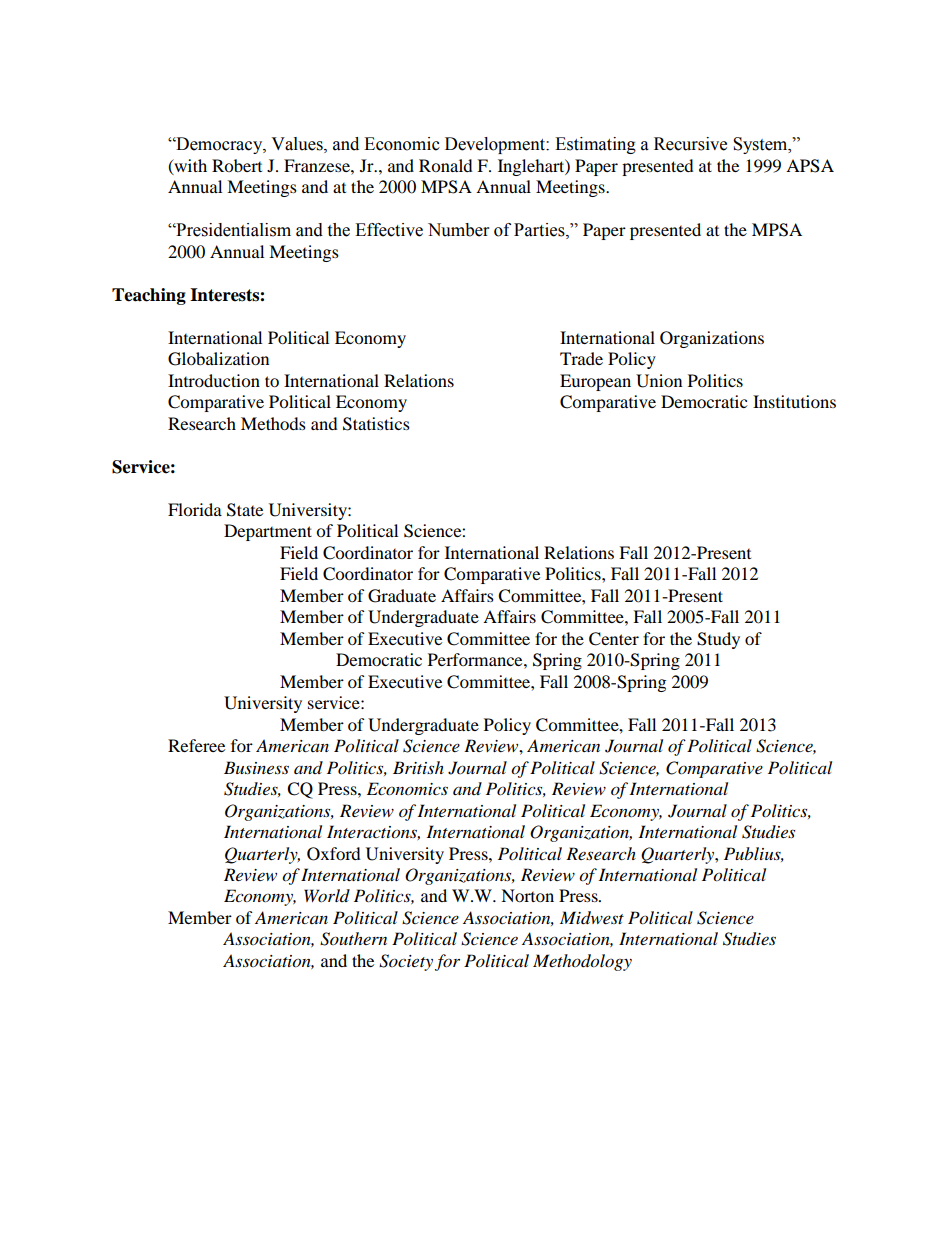 This document has height=1233, width=952. What do you see at coordinates (406, 962) in the document?
I see `Society` at bounding box center [406, 962].
